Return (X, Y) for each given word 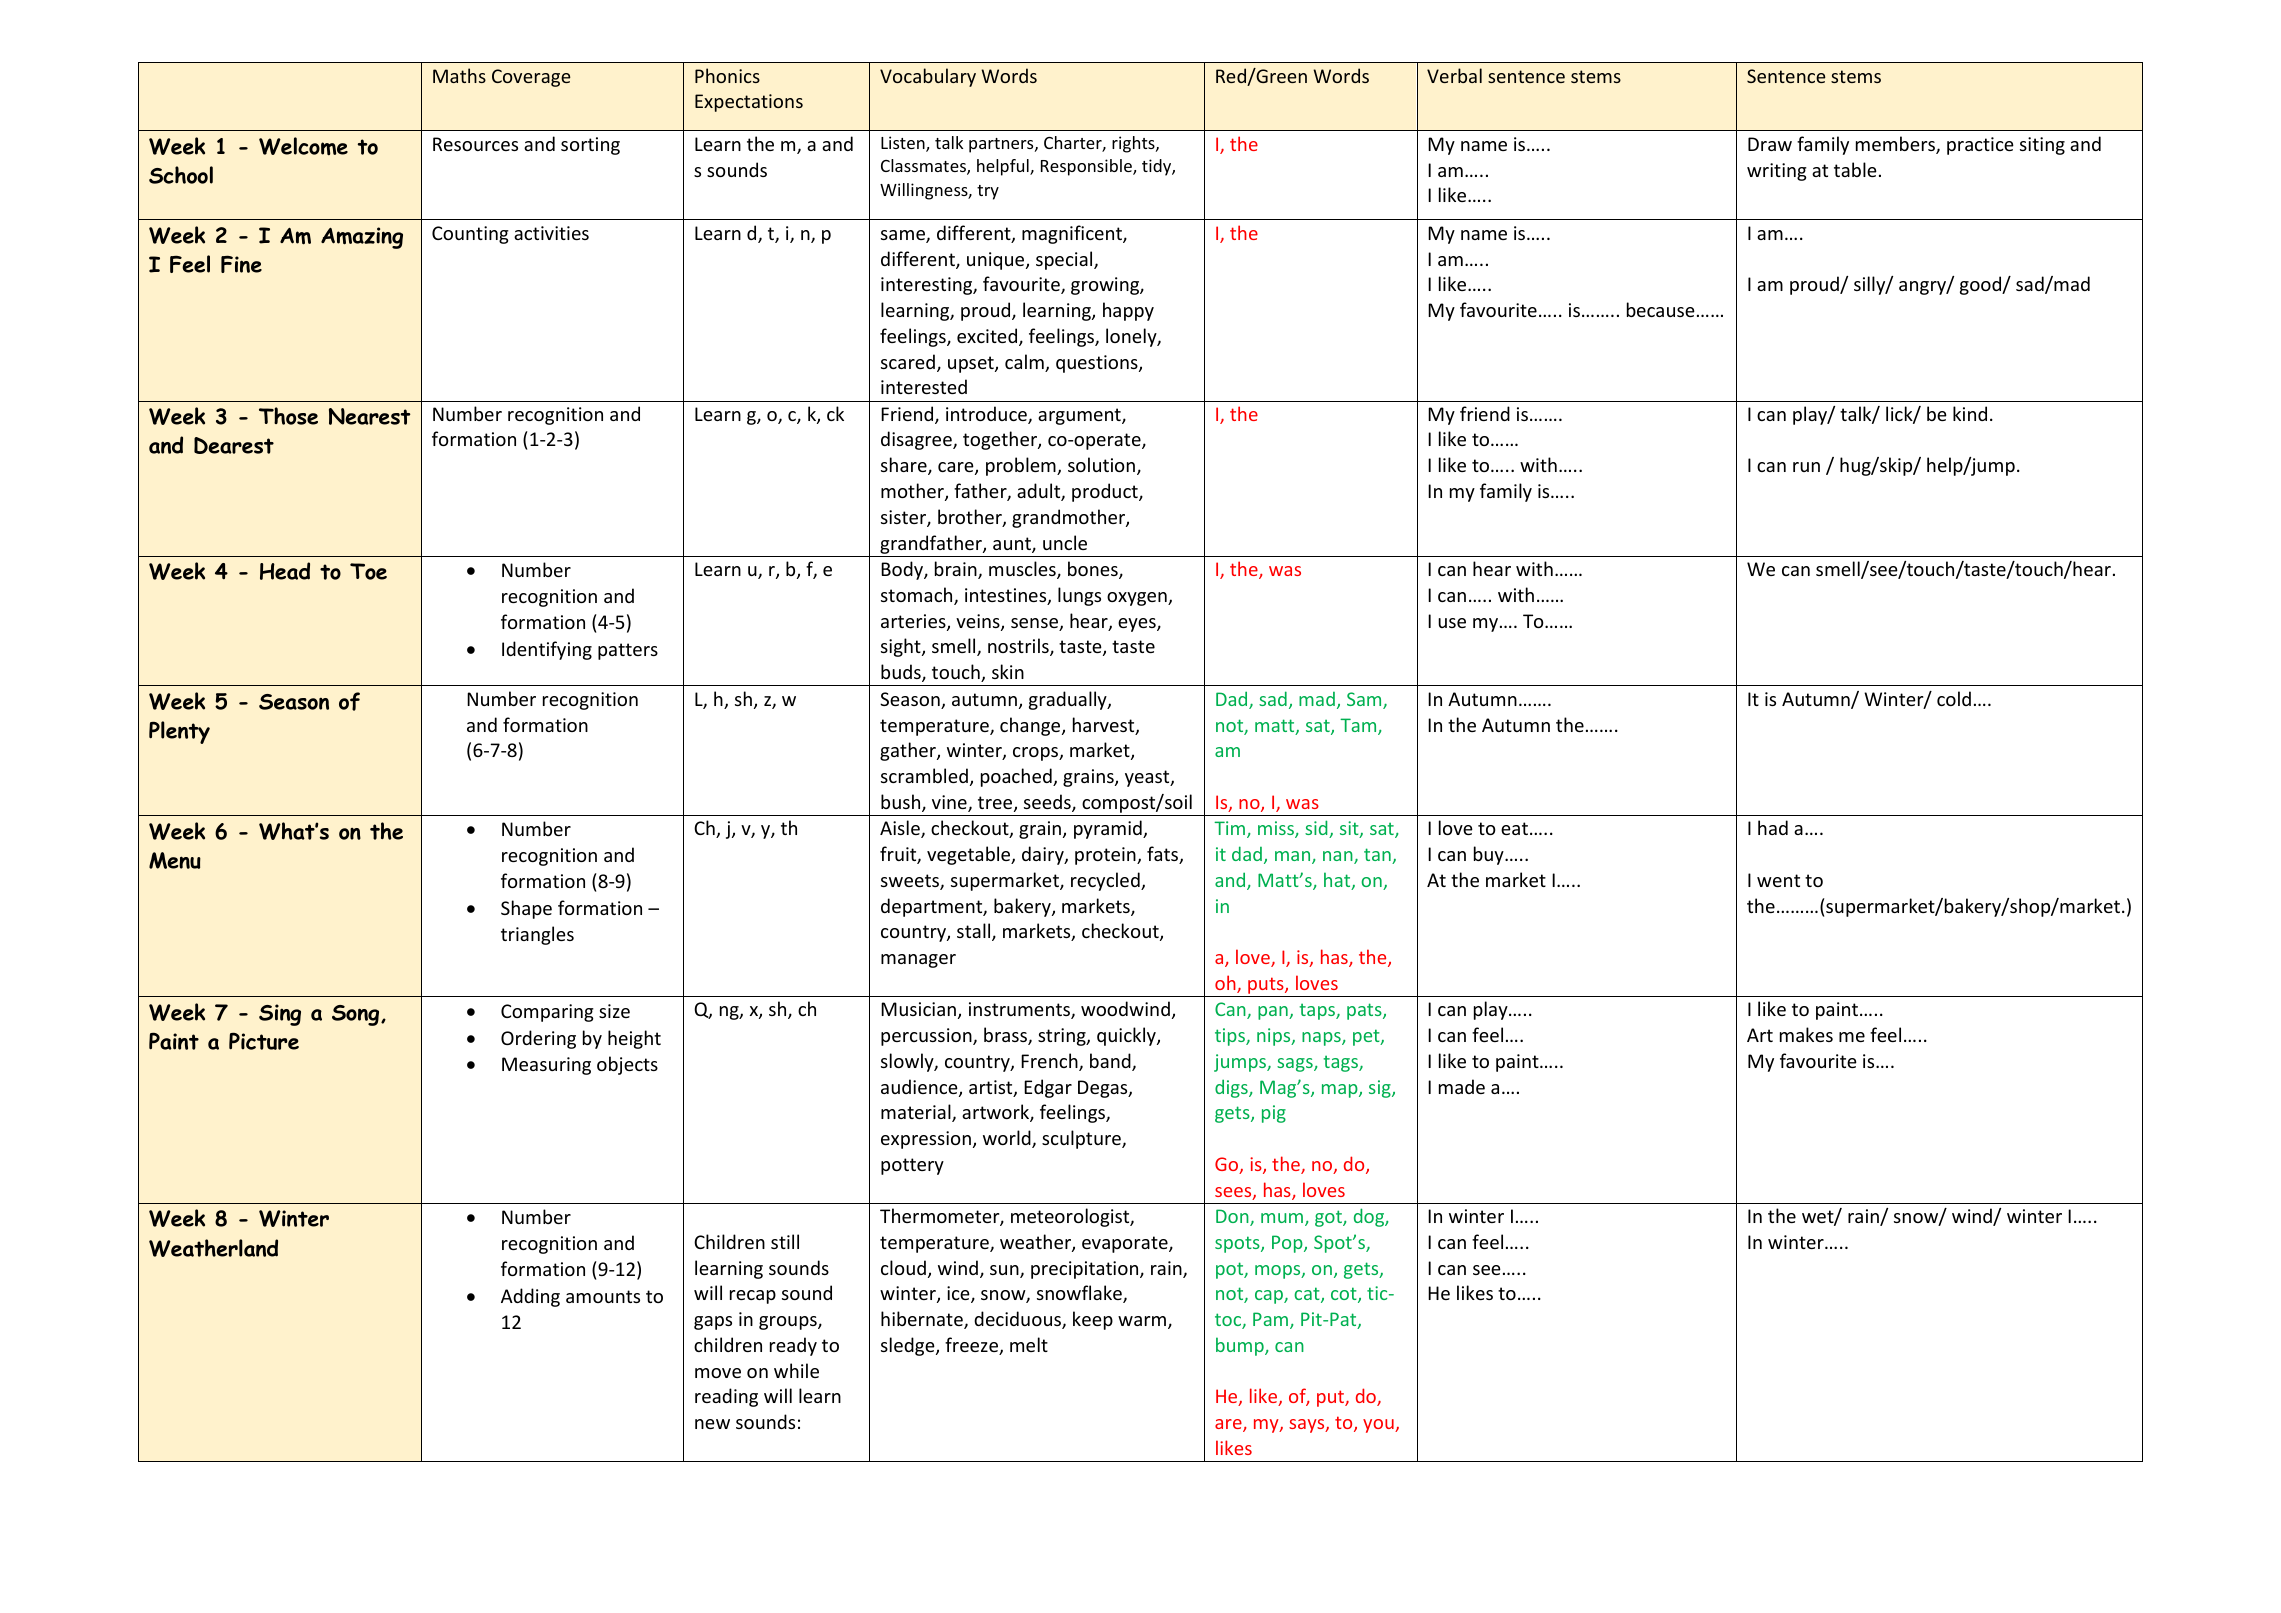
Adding (530, 1297)
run (1806, 467)
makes (1806, 1034)
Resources (475, 144)
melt (1029, 1344)
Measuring (546, 1066)
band (1111, 1062)
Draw (1770, 144)
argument (1080, 416)
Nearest (370, 416)
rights (1134, 144)
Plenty (179, 732)
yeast (1148, 778)
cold (1954, 698)
